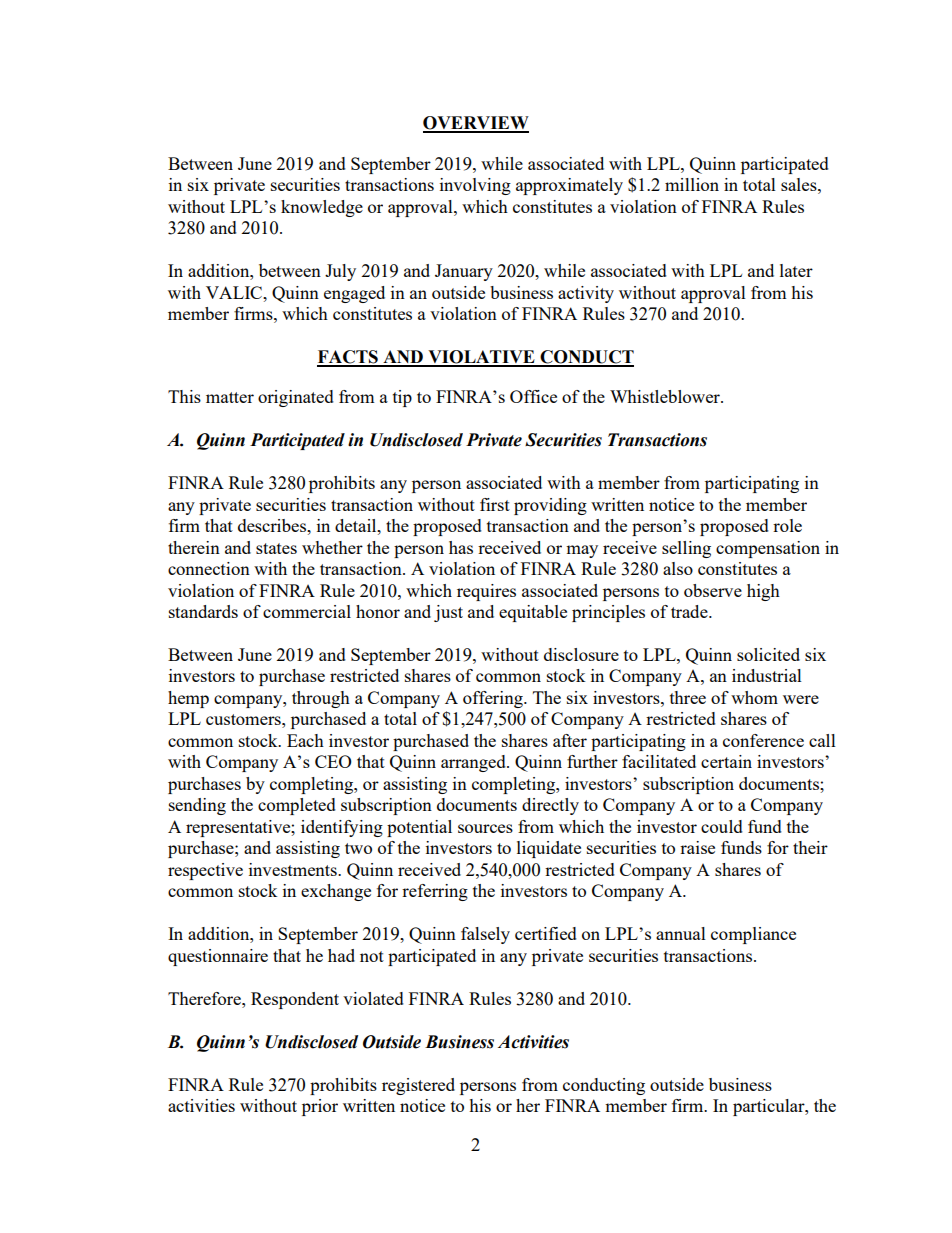  Describe the element at coordinates (418, 1086) in the image. I see `registered` at that location.
